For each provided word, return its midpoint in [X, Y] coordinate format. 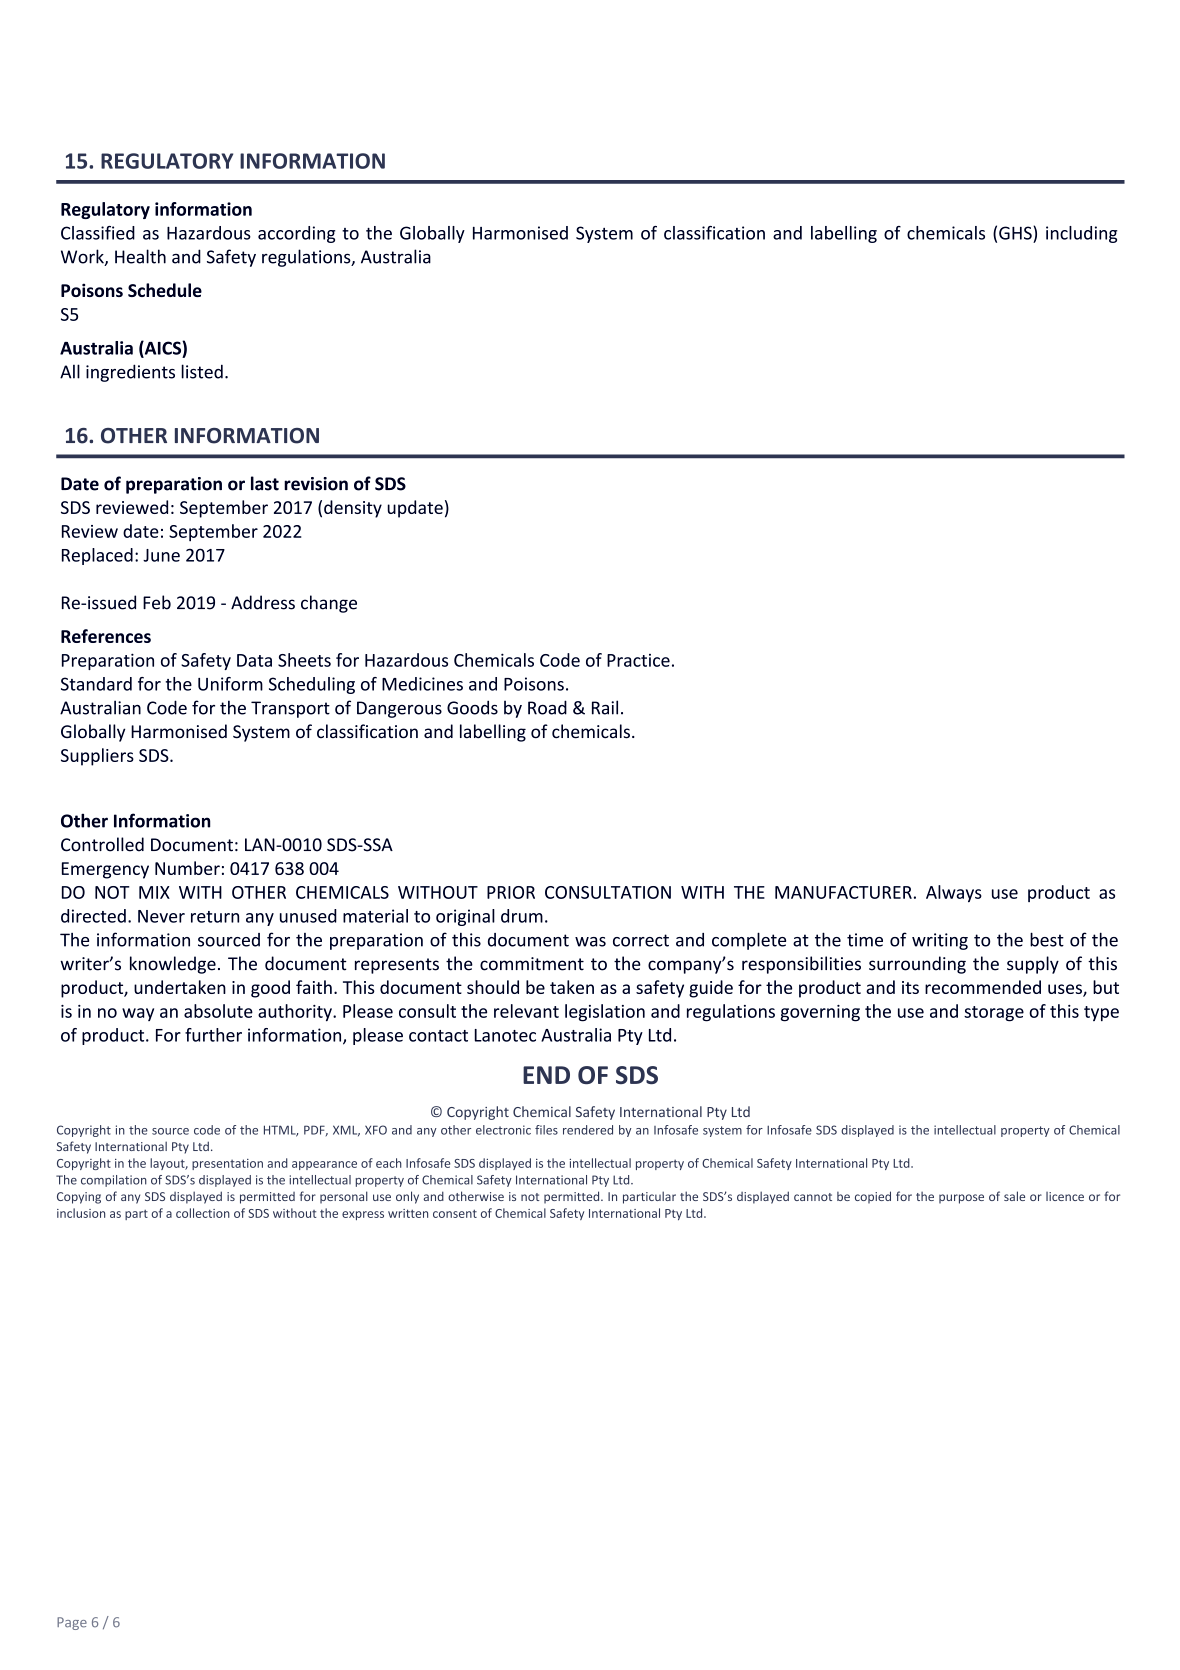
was [590, 942]
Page [72, 1623]
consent [455, 1213]
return [215, 917]
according [296, 234]
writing [940, 941]
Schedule [165, 290]
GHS [1016, 233]
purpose [961, 1199]
